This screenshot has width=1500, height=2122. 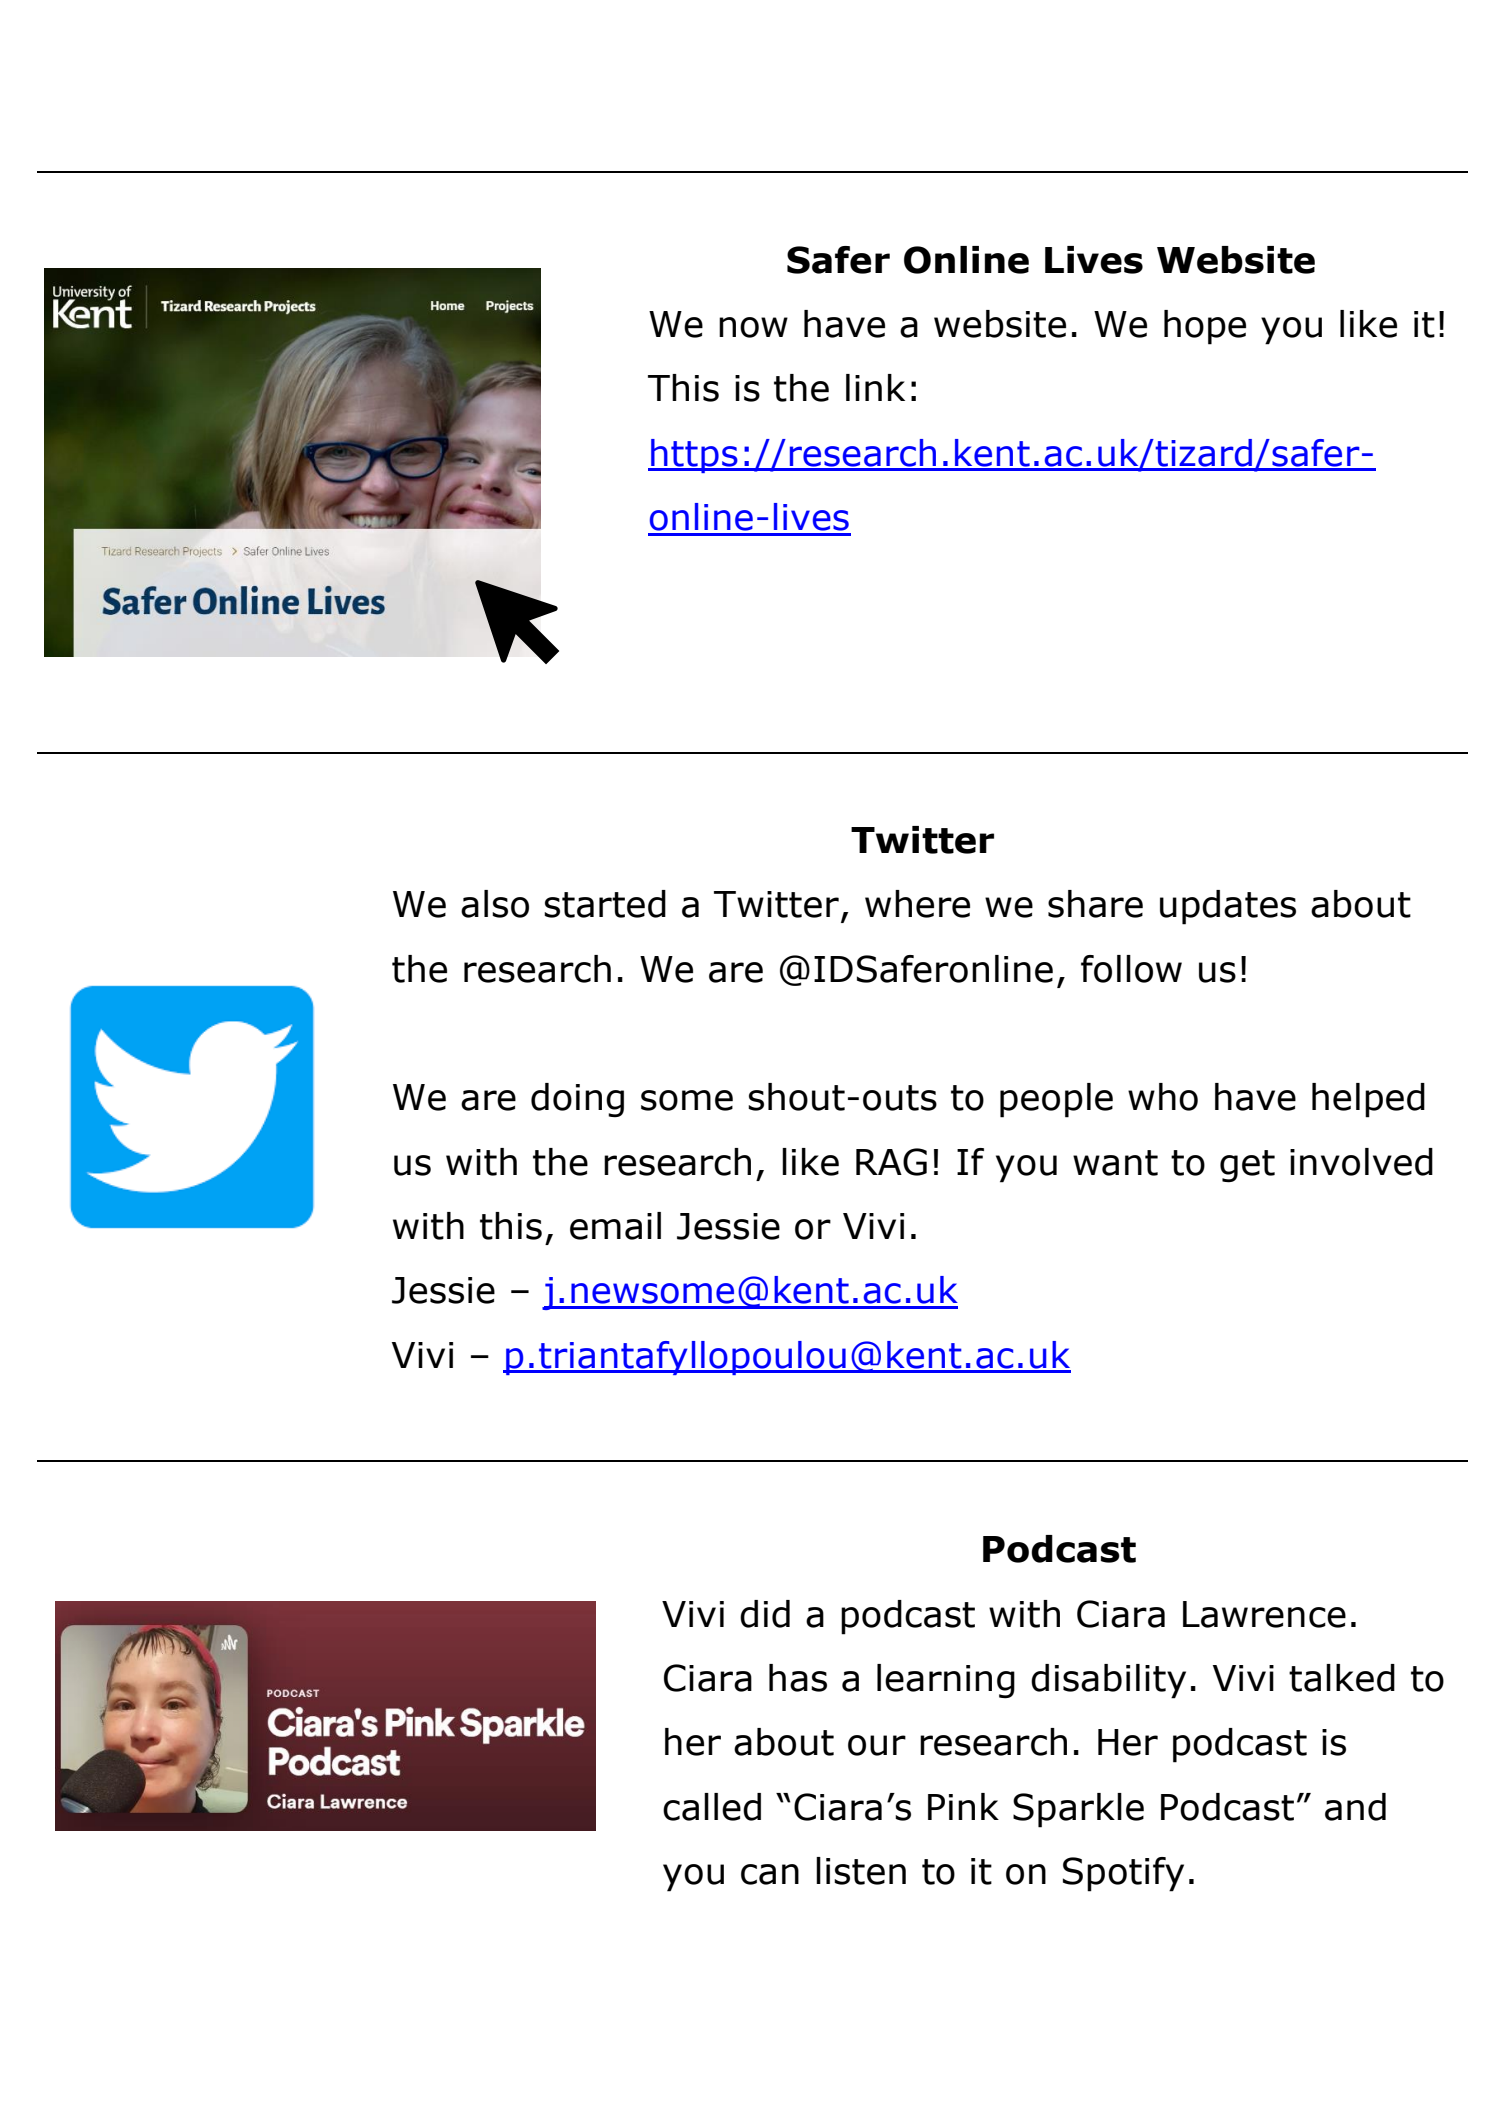 What do you see at coordinates (615, 1226) in the screenshot?
I see `email` at bounding box center [615, 1226].
